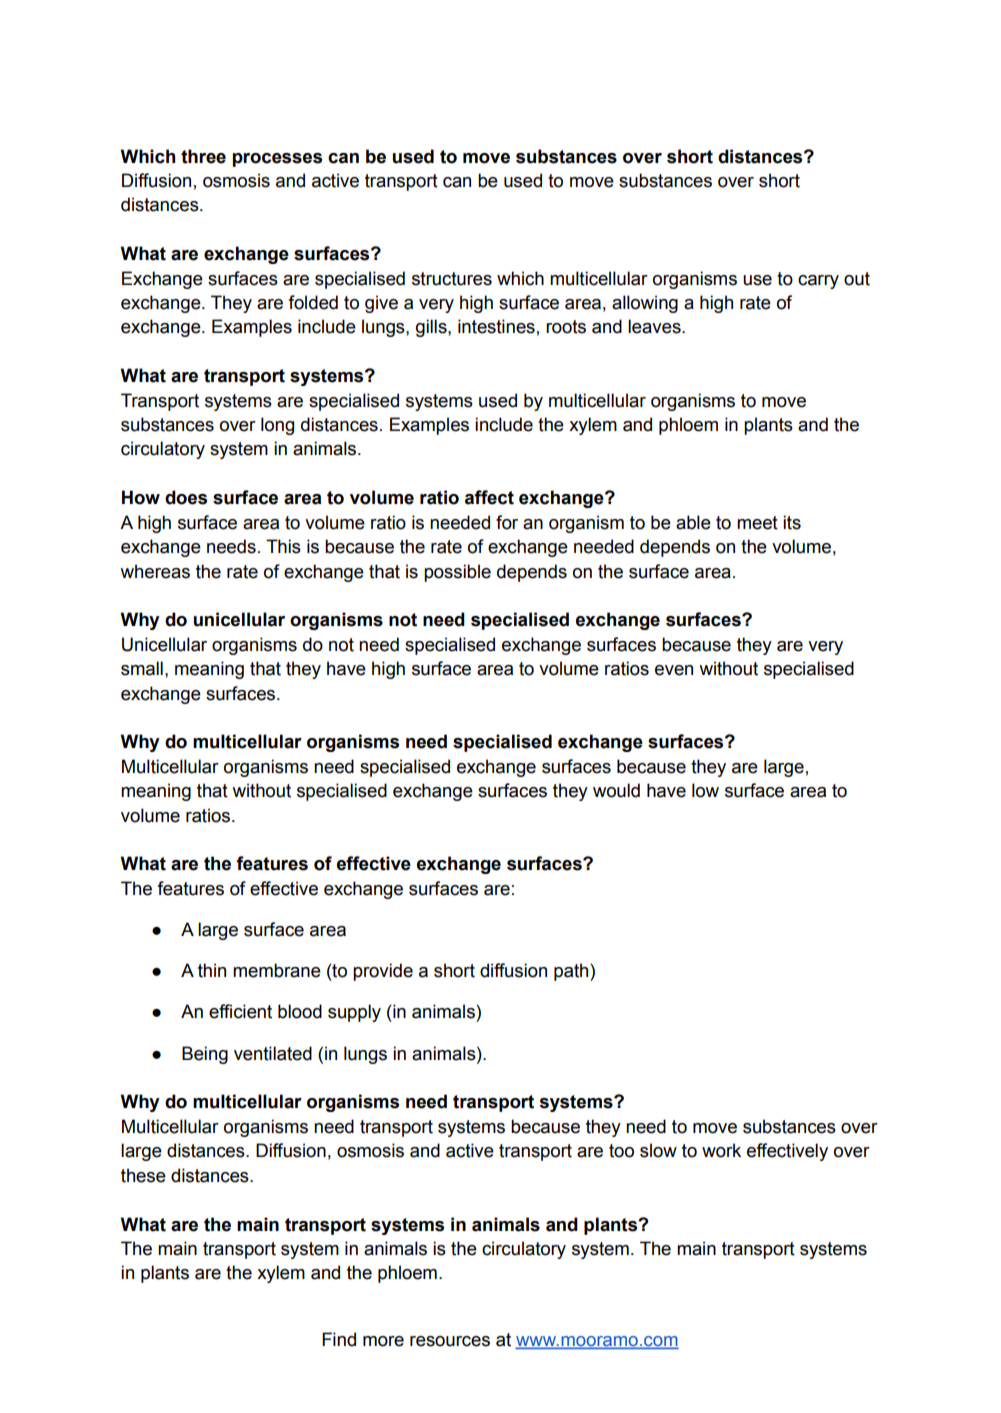  I want to click on carry, so click(818, 282).
